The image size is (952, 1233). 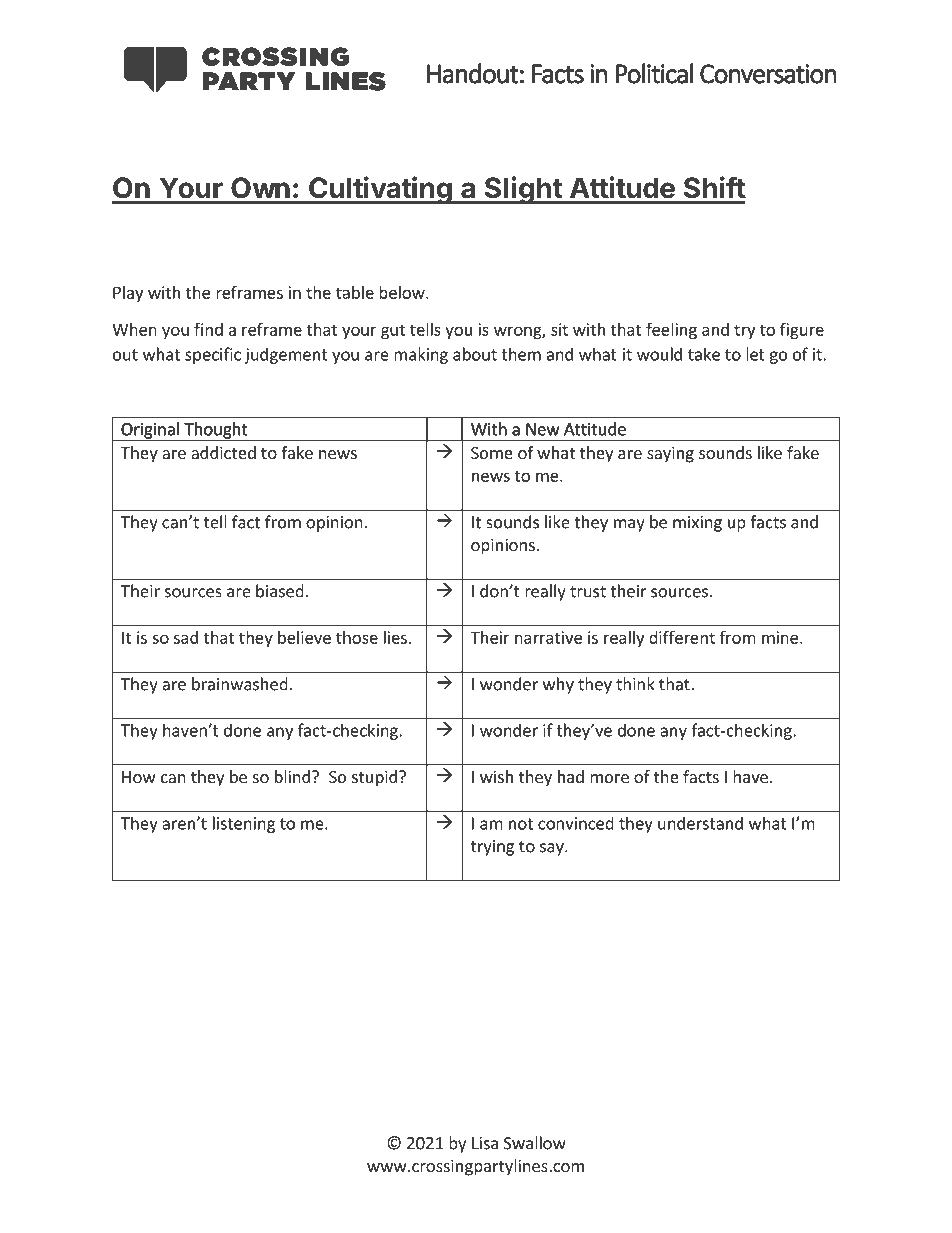 I want to click on Conversation, so click(x=768, y=74).
